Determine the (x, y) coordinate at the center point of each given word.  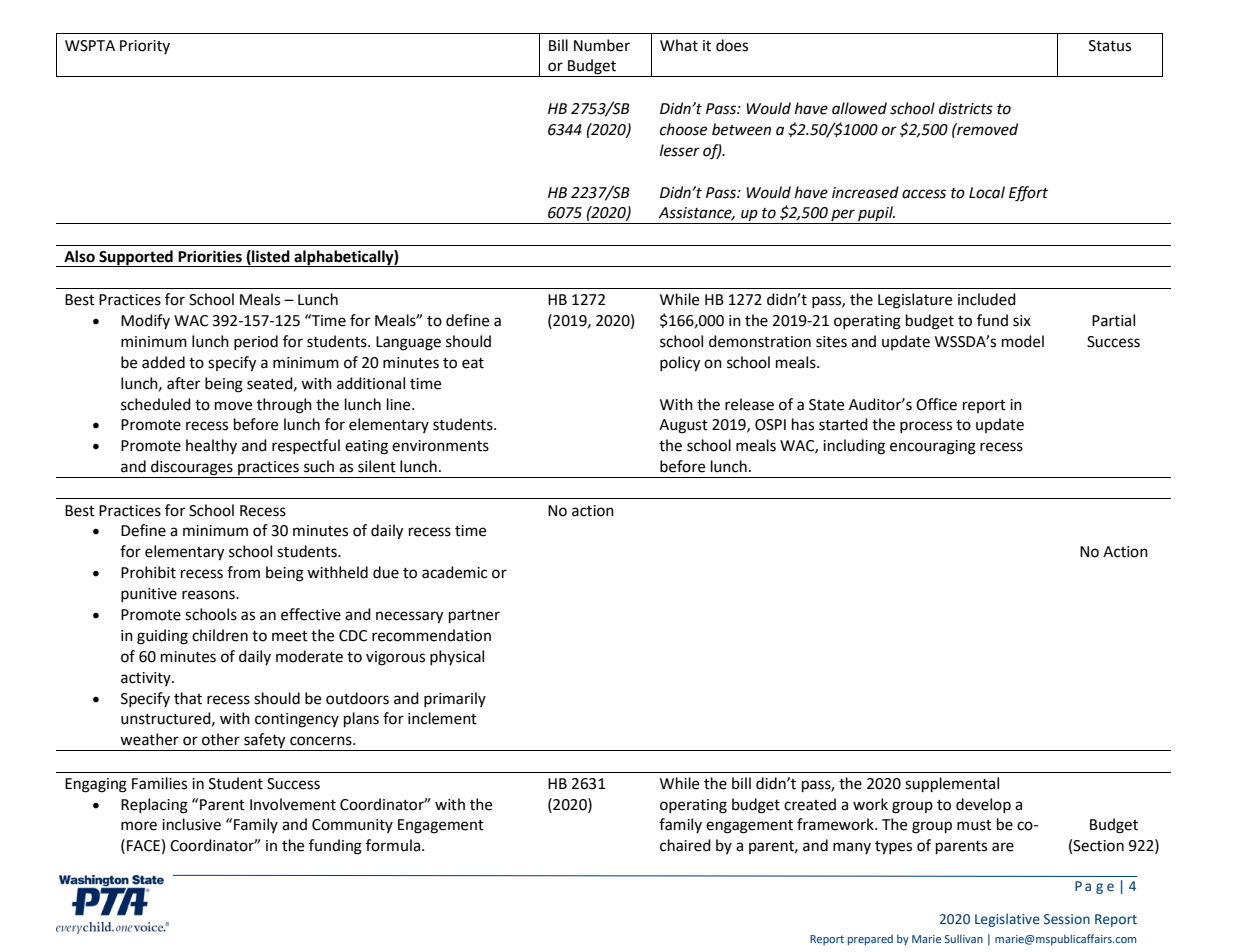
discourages (192, 469)
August (683, 426)
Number (602, 45)
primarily (455, 699)
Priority (145, 47)
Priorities (210, 256)
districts (966, 108)
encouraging (933, 447)
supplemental (952, 785)
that (188, 698)
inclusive (191, 824)
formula (393, 845)
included (987, 299)
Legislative (1007, 920)
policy (680, 364)
